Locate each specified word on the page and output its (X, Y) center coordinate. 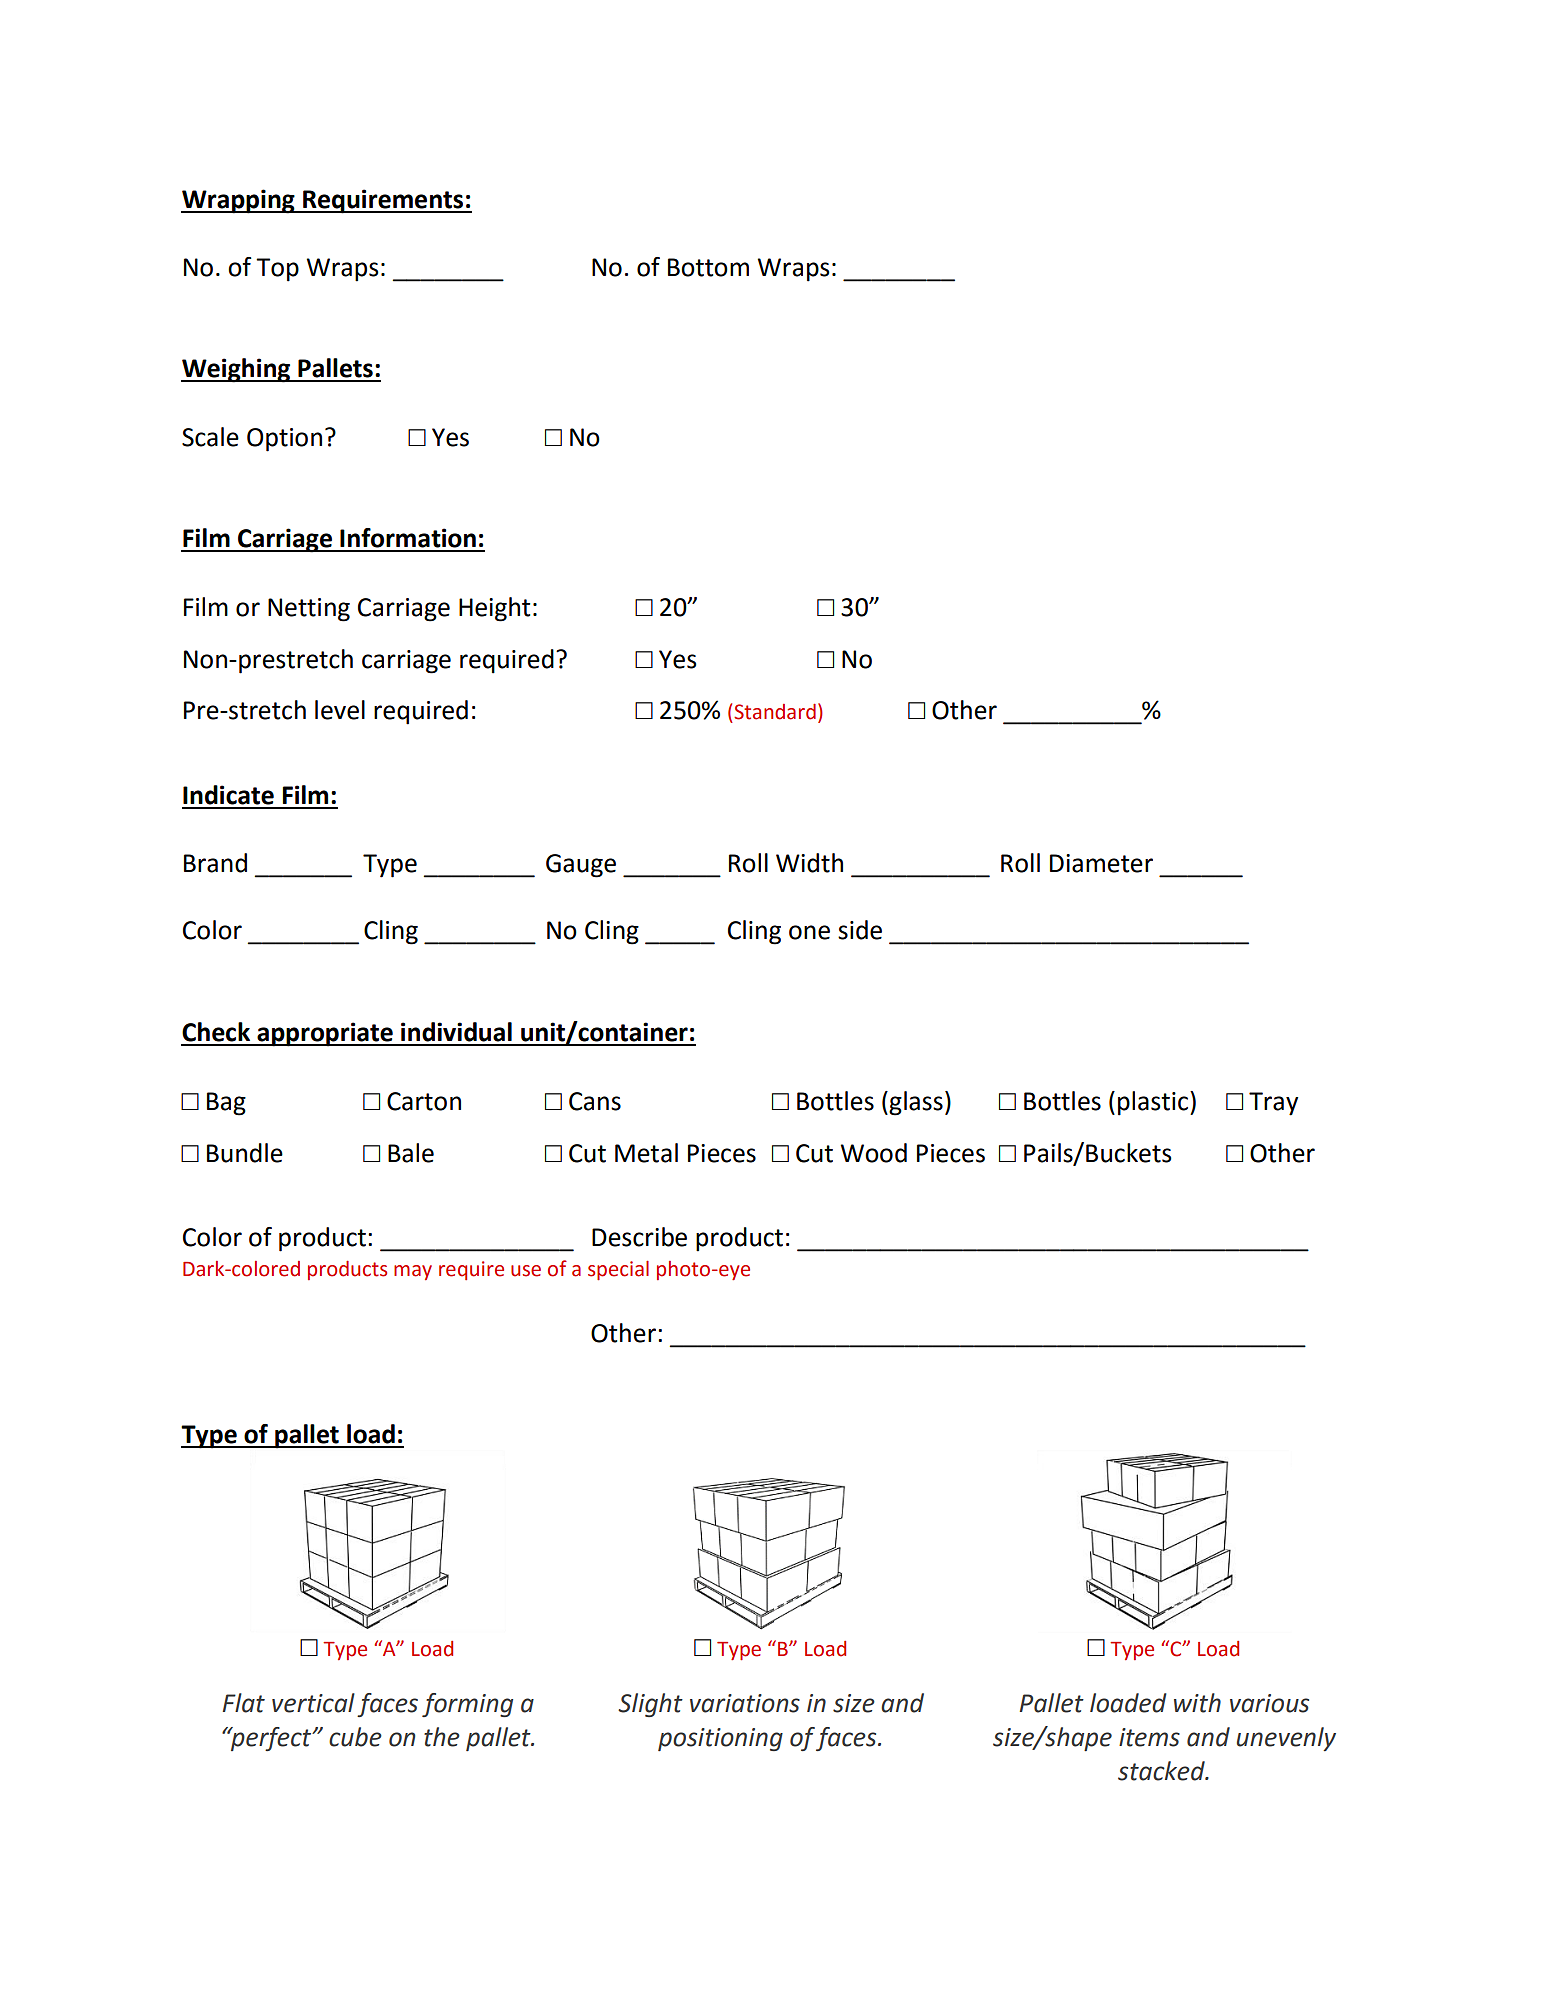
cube (355, 1737)
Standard (775, 712)
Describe (639, 1237)
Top (277, 270)
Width (809, 863)
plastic (1154, 1103)
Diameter (1101, 863)
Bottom (708, 267)
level (340, 710)
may (413, 1272)
